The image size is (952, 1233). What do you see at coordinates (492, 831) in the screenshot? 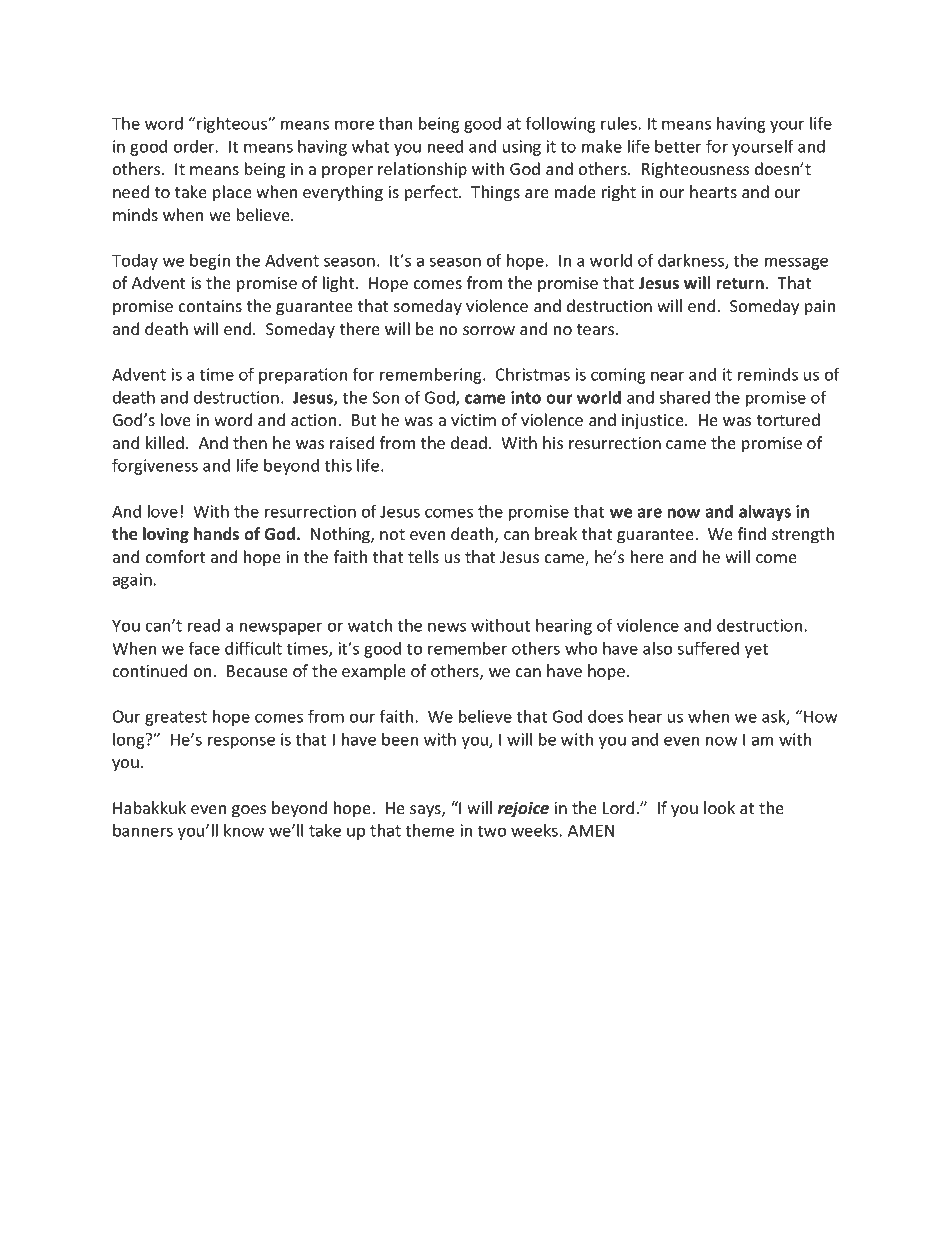
I see `two` at bounding box center [492, 831].
